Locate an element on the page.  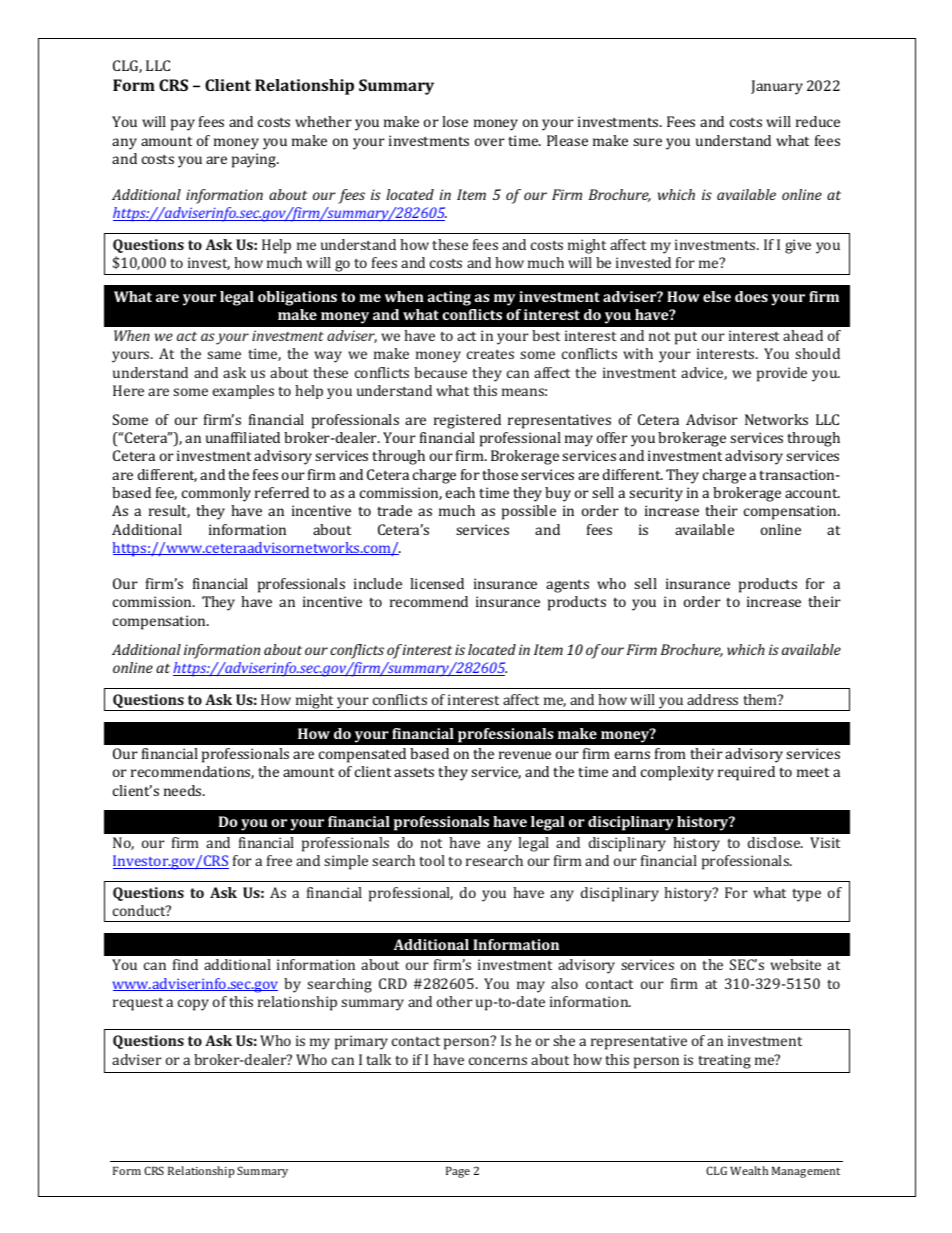
over is located at coordinates (490, 142).
